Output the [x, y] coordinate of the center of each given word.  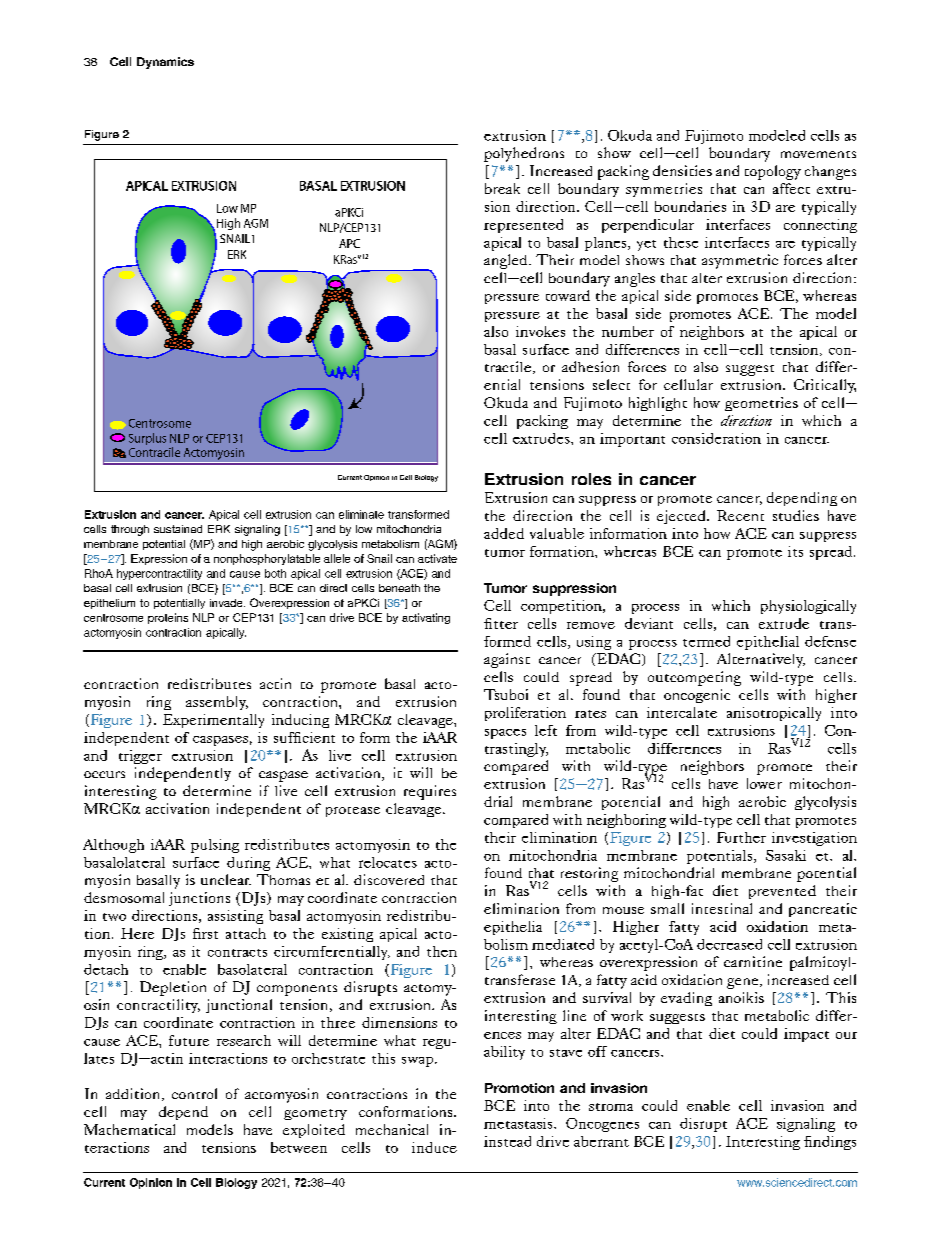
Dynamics [165, 63]
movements [818, 154]
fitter [501, 623]
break [502, 188]
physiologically [808, 607]
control [194, 1093]
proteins [168, 618]
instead [507, 1141]
